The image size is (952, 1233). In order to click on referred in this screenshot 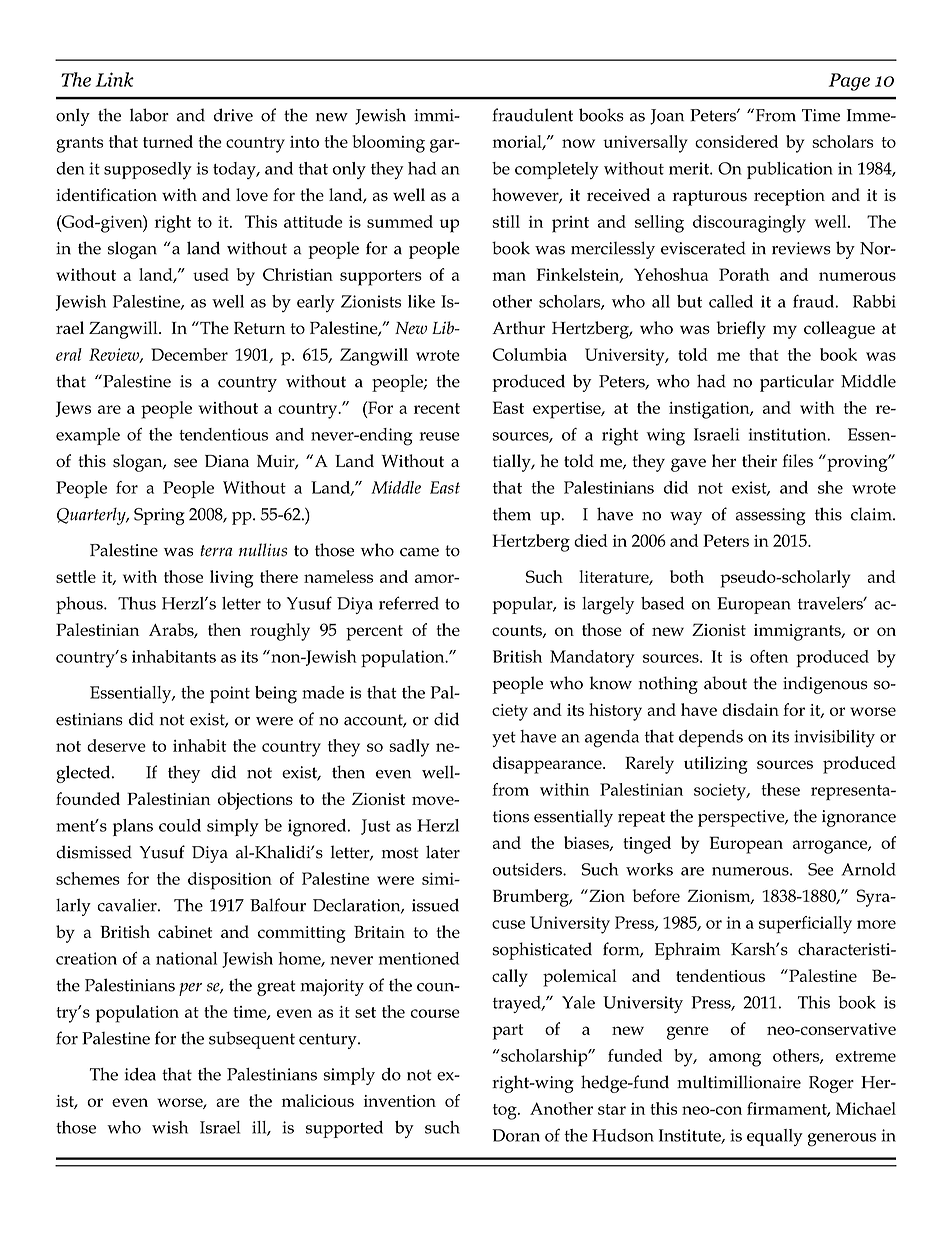, I will do `click(409, 603)`.
